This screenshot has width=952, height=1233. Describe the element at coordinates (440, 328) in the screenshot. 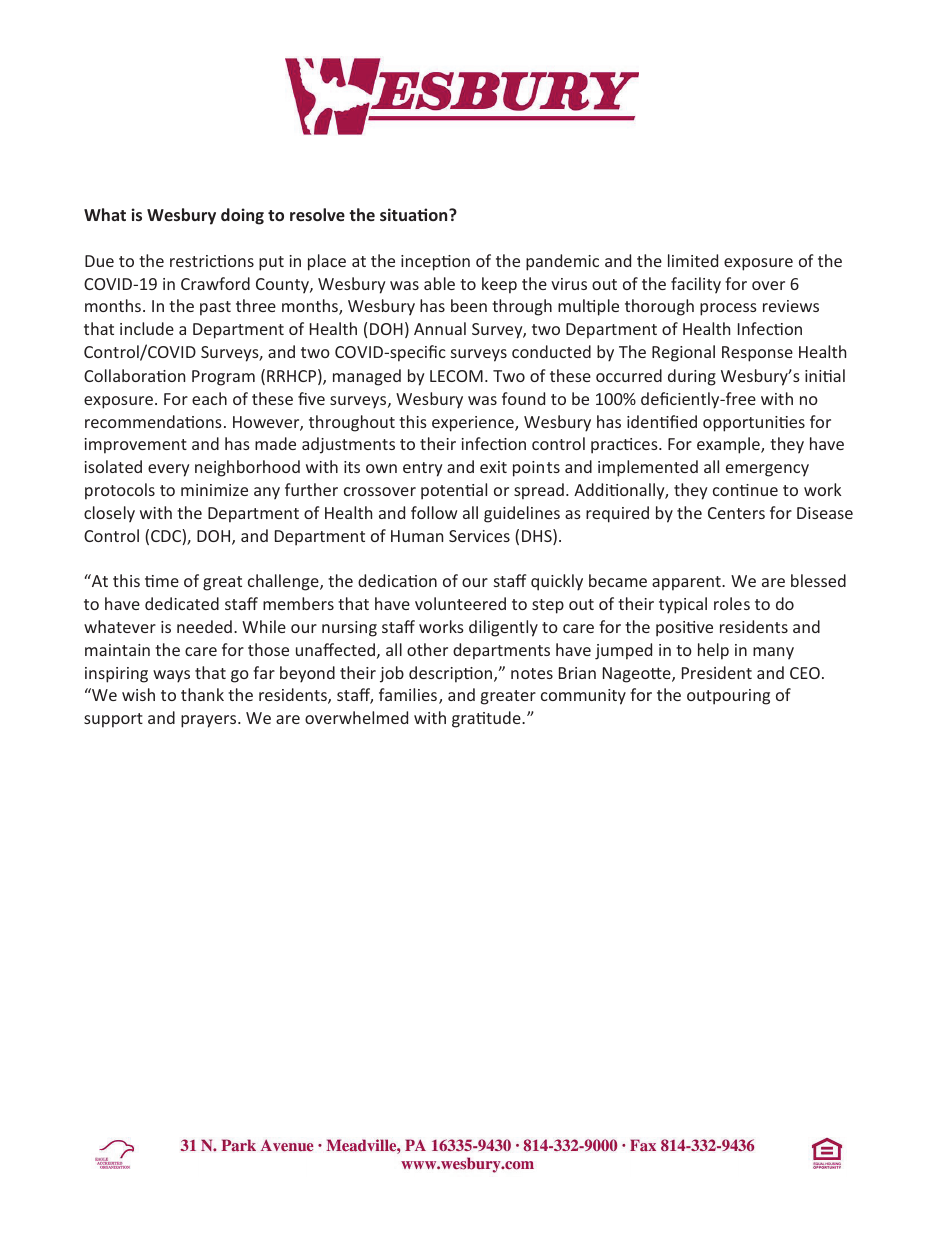

I see `Annual` at that location.
